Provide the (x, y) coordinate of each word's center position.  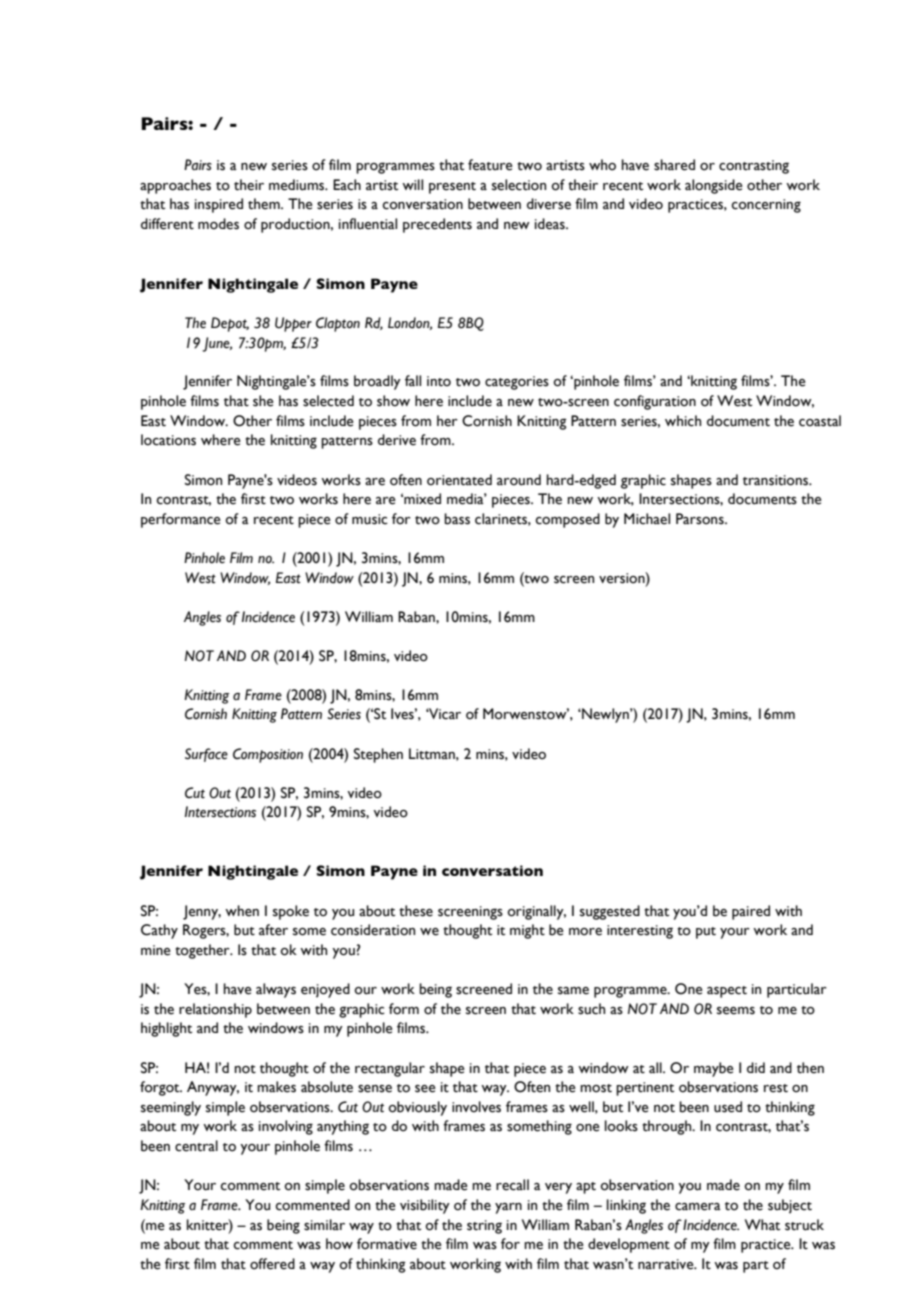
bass (457, 519)
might (527, 931)
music (370, 519)
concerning (766, 206)
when (242, 911)
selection (519, 185)
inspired (219, 205)
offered (272, 1264)
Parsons (701, 519)
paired (751, 912)
